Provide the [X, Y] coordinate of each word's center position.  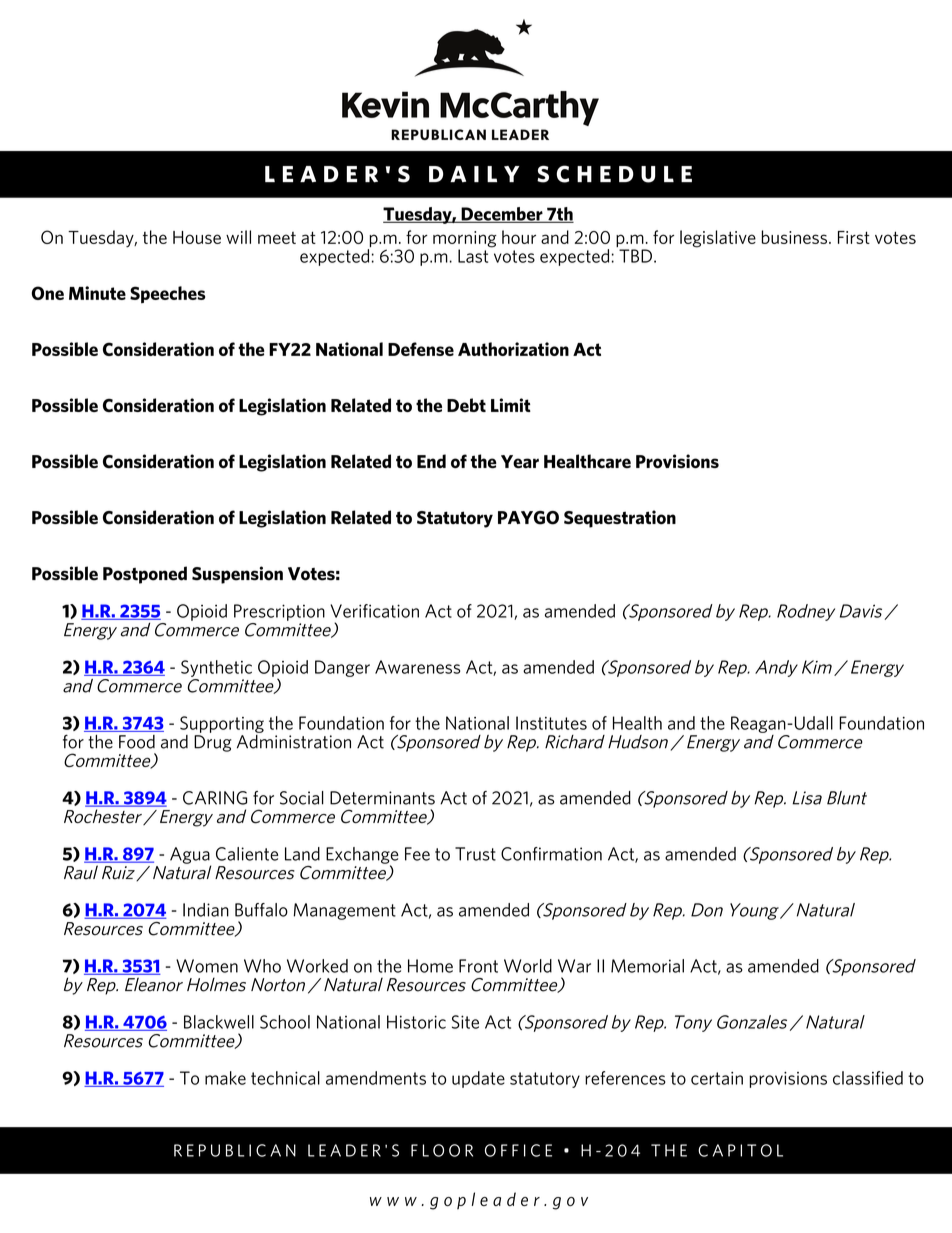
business [794, 237]
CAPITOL [740, 1150]
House [197, 237]
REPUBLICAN [235, 1150]
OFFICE [518, 1150]
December [502, 215]
